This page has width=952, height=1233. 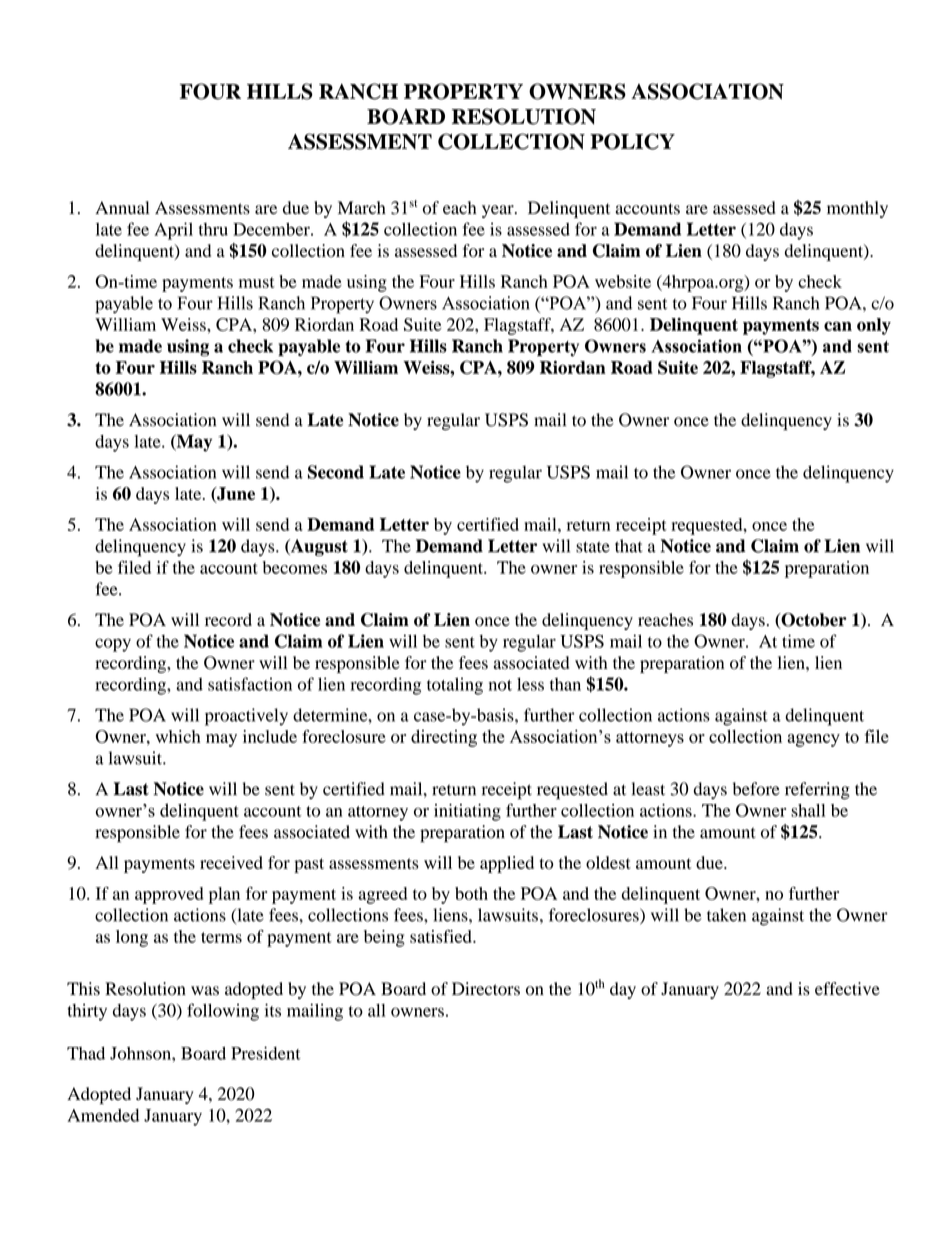 What do you see at coordinates (813, 740) in the page?
I see `agency` at bounding box center [813, 740].
